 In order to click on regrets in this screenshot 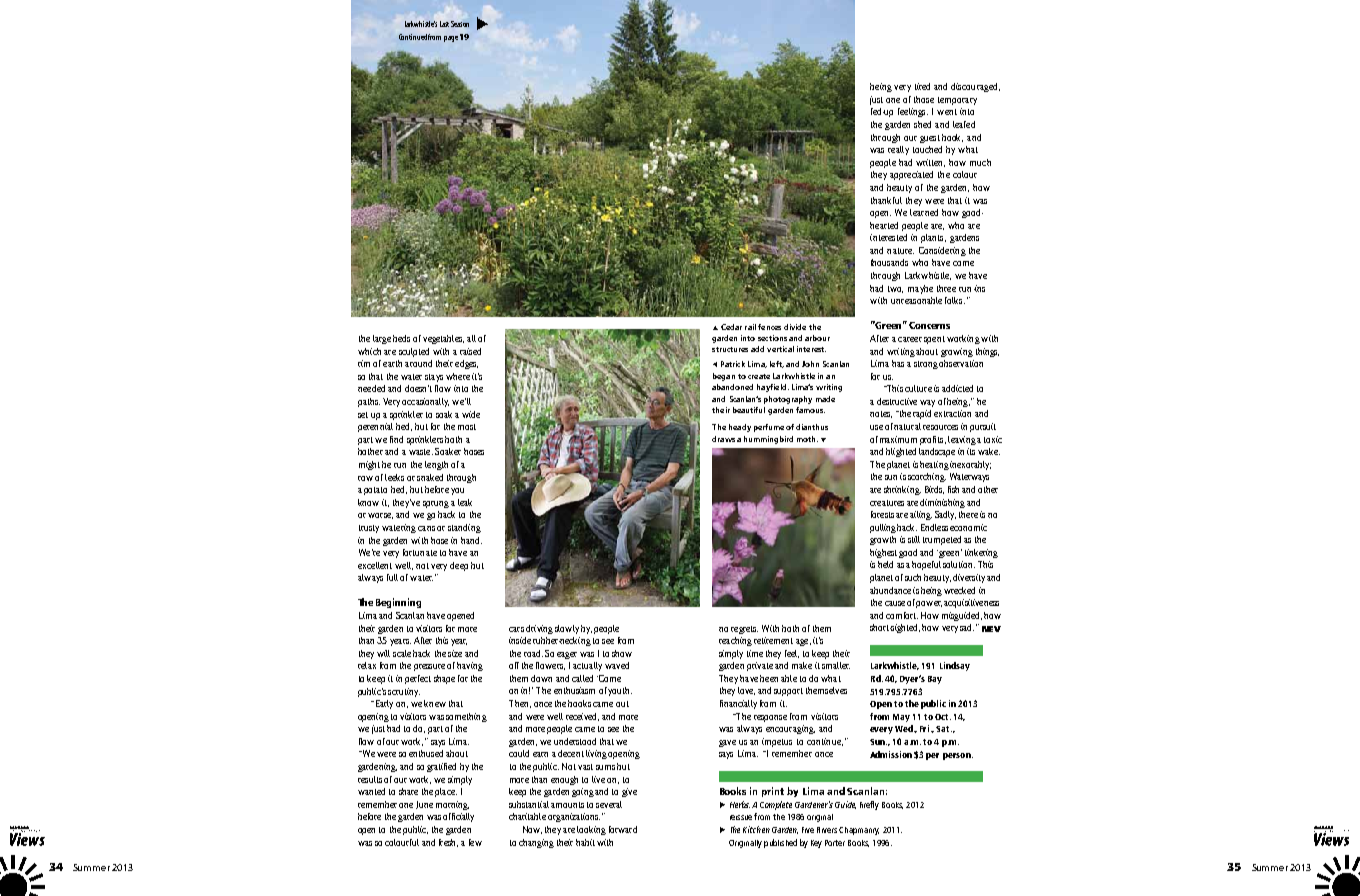, I will do `click(744, 630)`.
